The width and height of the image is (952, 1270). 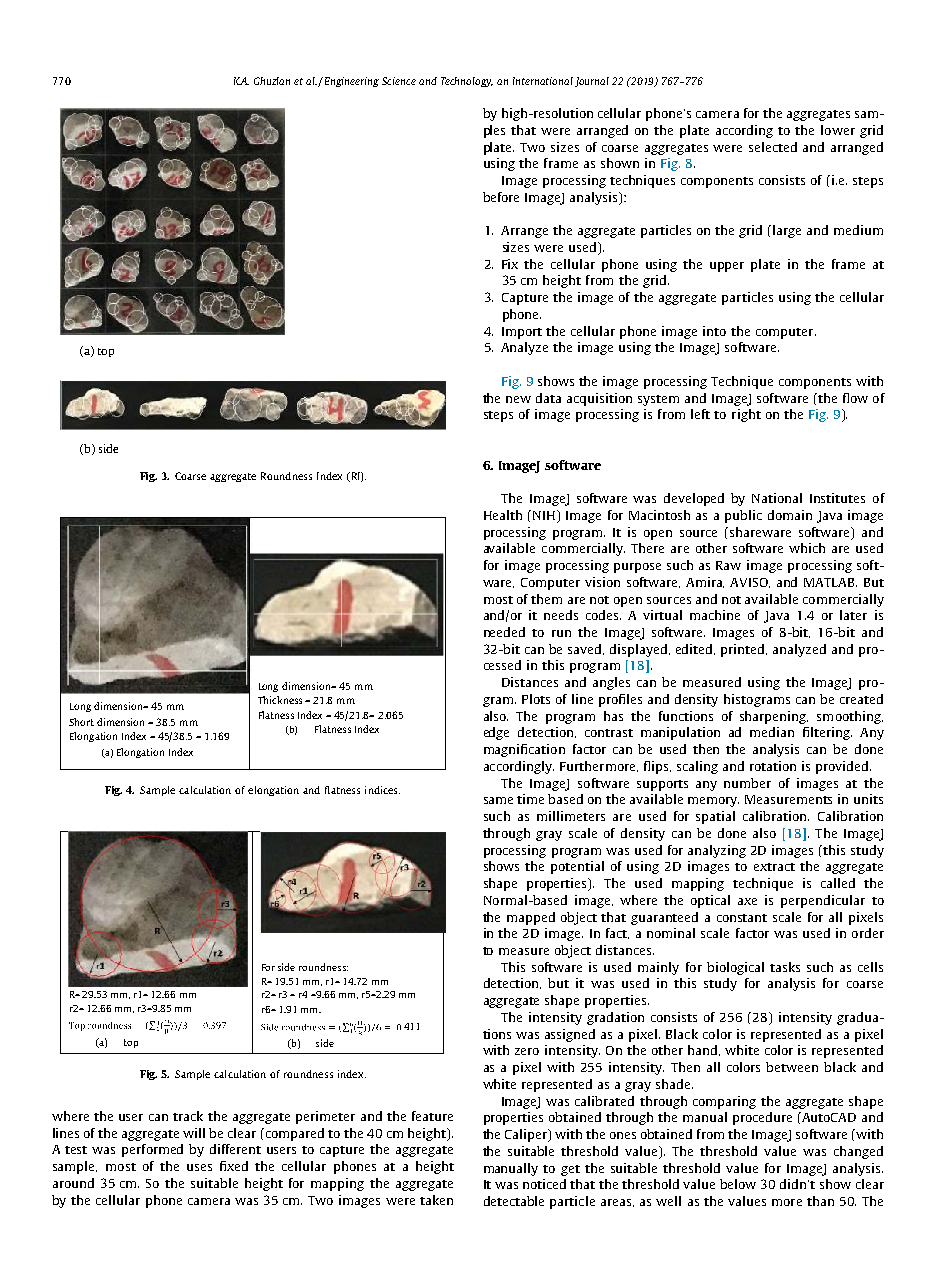 What do you see at coordinates (504, 632) in the image?
I see `needed` at bounding box center [504, 632].
